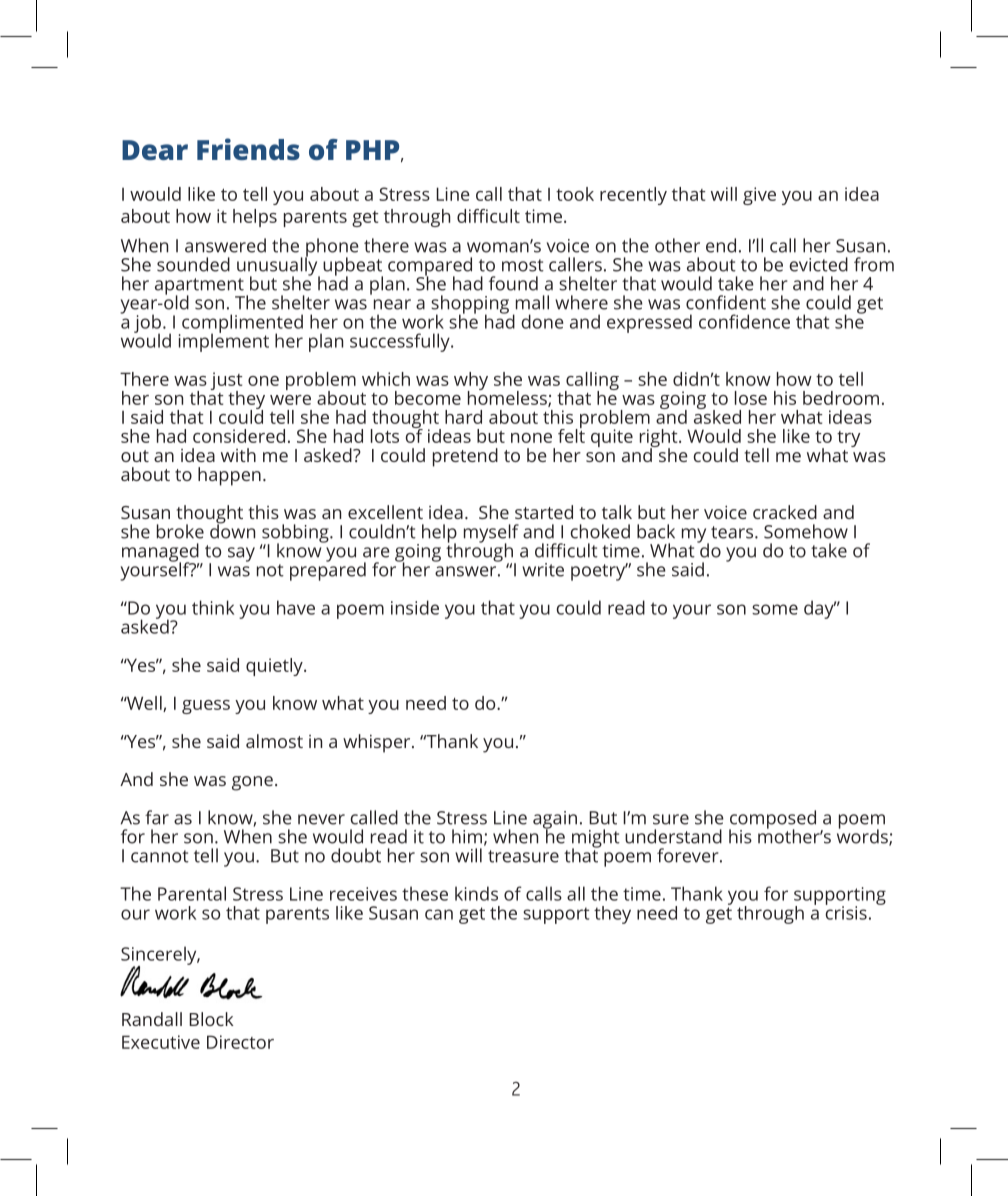 Image resolution: width=1008 pixels, height=1196 pixels. What do you see at coordinates (733, 532) in the screenshot?
I see `tears` at bounding box center [733, 532].
